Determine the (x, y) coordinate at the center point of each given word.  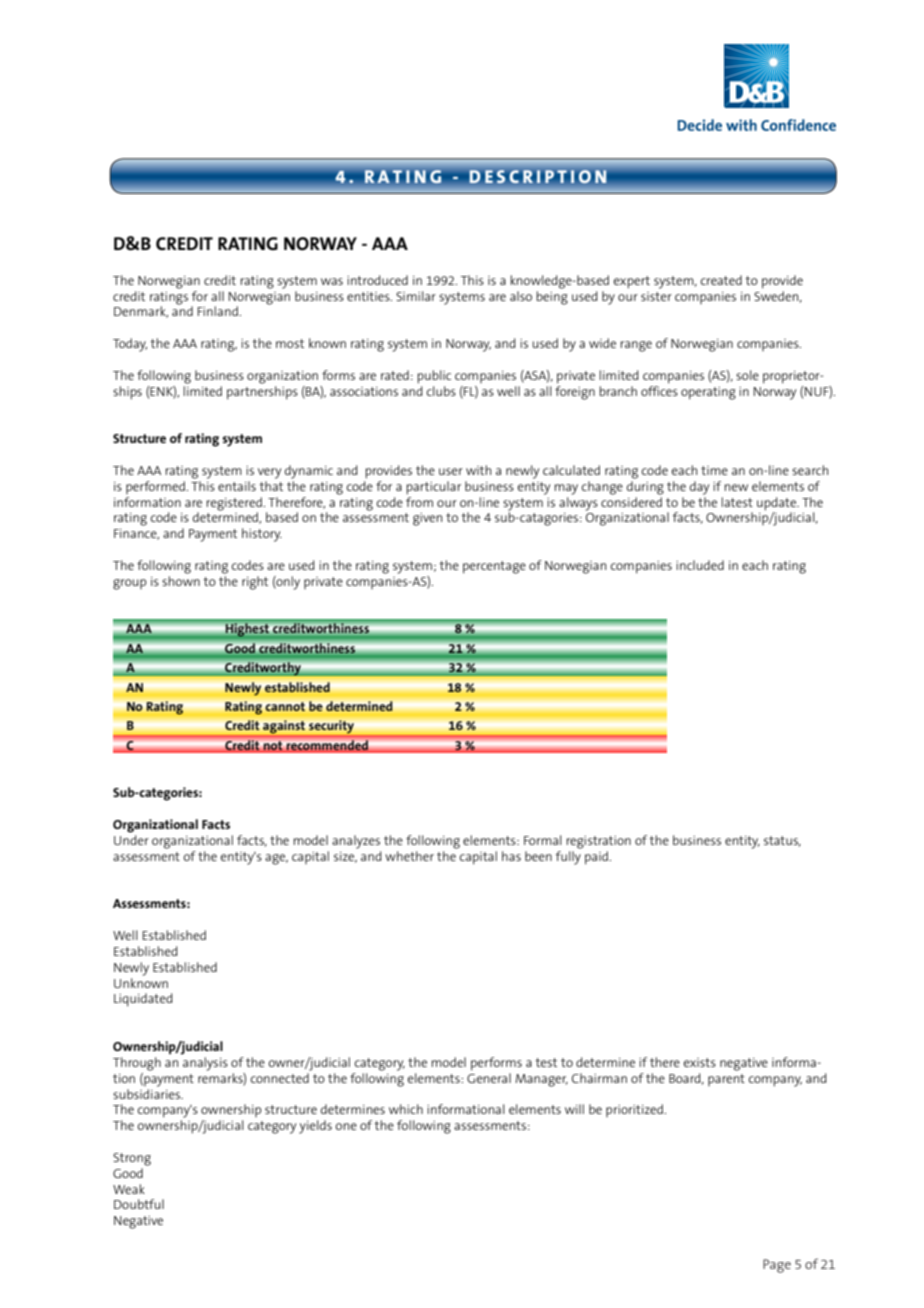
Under (131, 840)
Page (777, 1266)
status (782, 841)
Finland (219, 311)
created (721, 280)
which (406, 1109)
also (521, 296)
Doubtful (139, 1204)
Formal (543, 840)
